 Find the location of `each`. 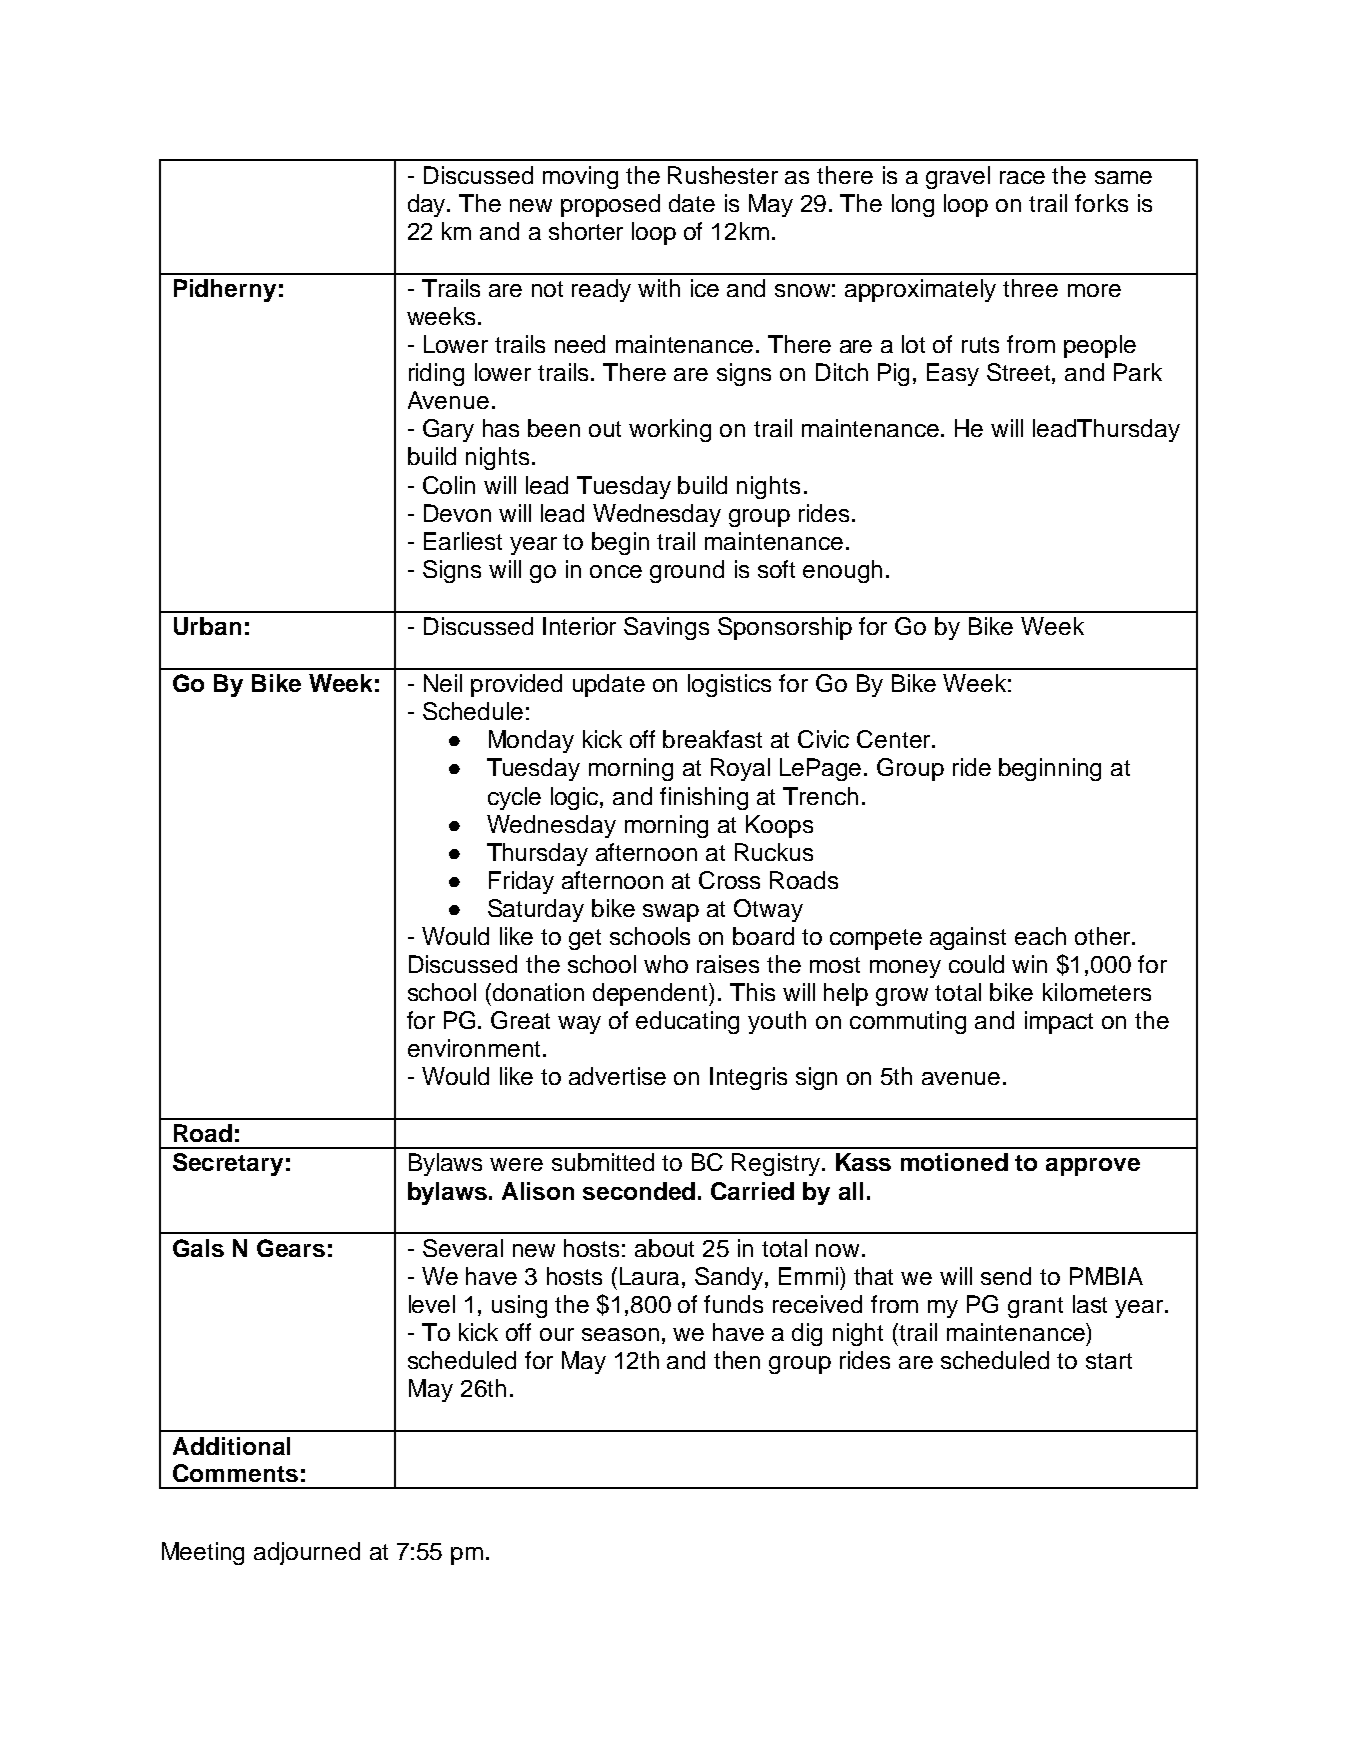

each is located at coordinates (1040, 936).
